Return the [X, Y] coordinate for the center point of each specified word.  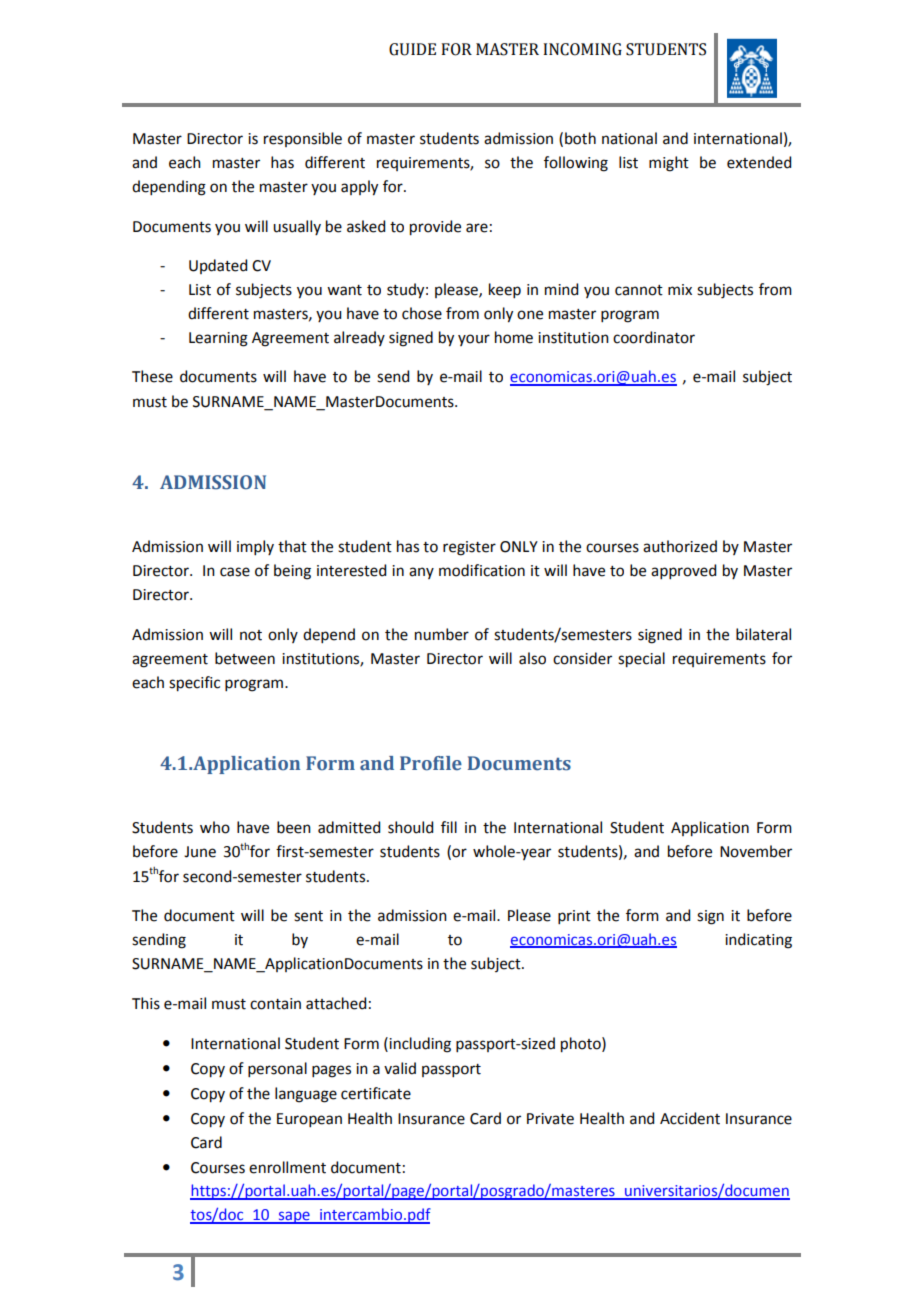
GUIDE [412, 49]
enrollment [287, 1167]
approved [683, 571]
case [235, 572]
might [669, 164]
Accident [690, 1118]
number [442, 634]
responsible [303, 139]
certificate [376, 1093]
